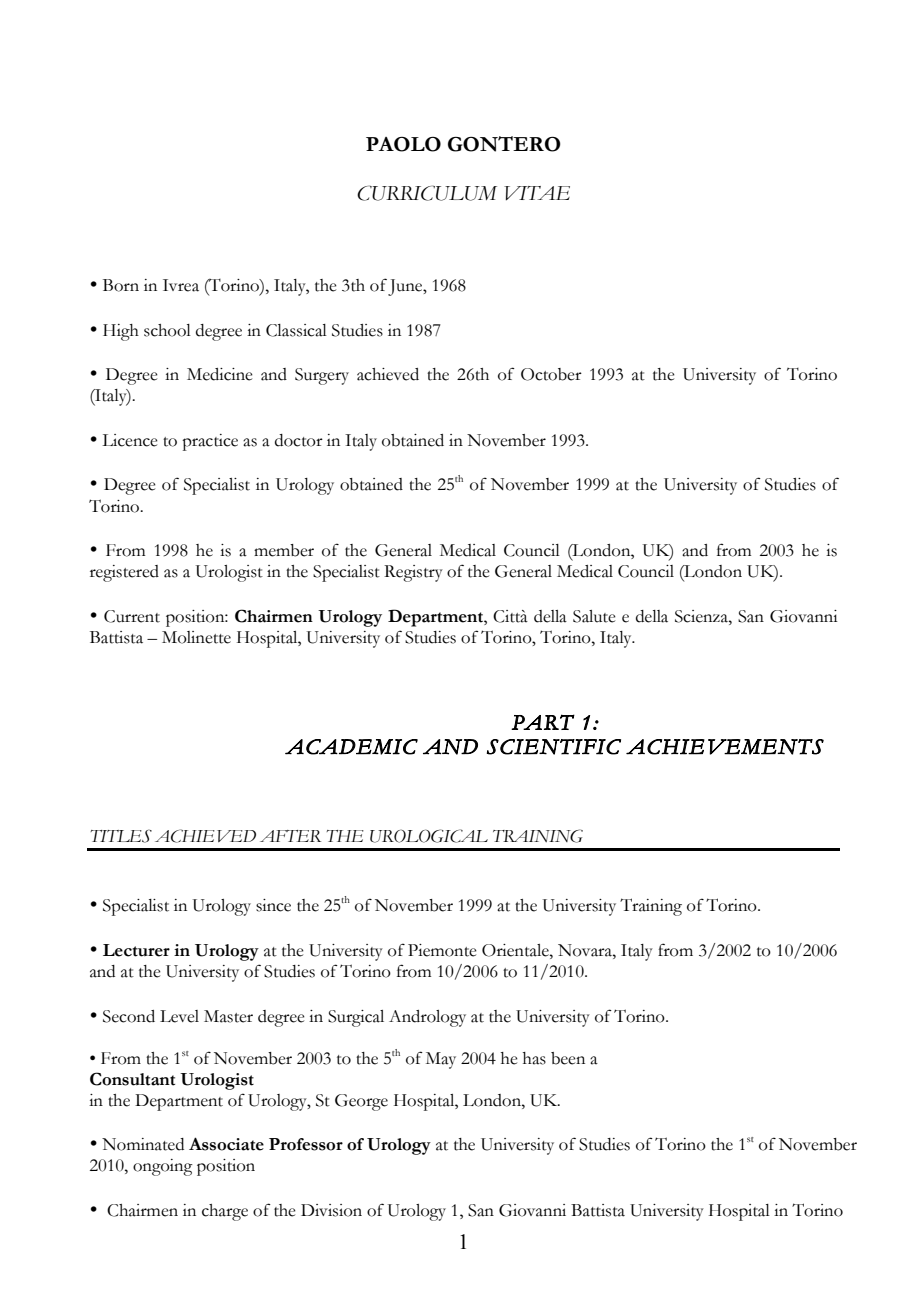 This screenshot has width=924, height=1308. I want to click on VITAE, so click(537, 193).
